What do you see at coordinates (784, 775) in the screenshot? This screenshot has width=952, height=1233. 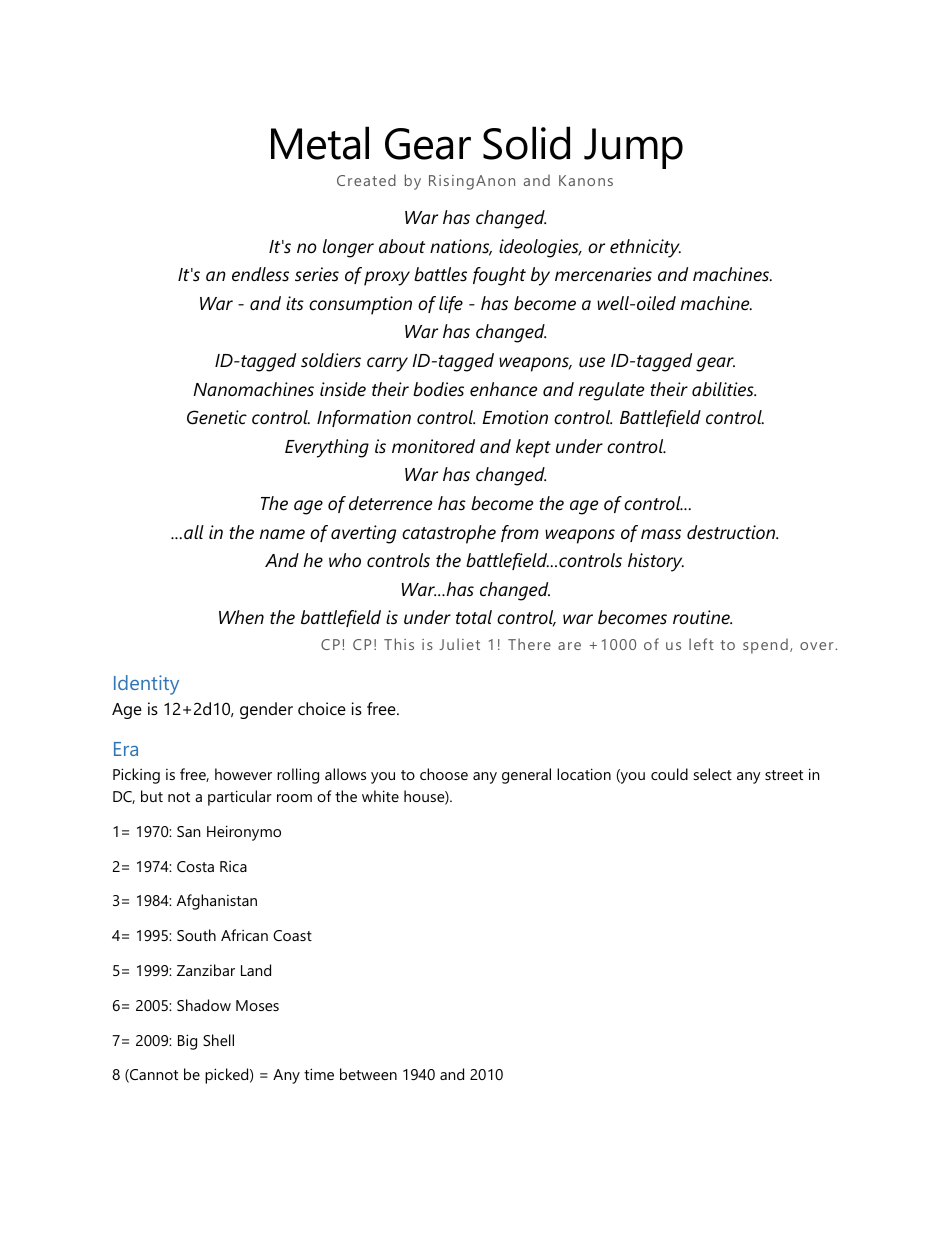 I see `street` at bounding box center [784, 775].
